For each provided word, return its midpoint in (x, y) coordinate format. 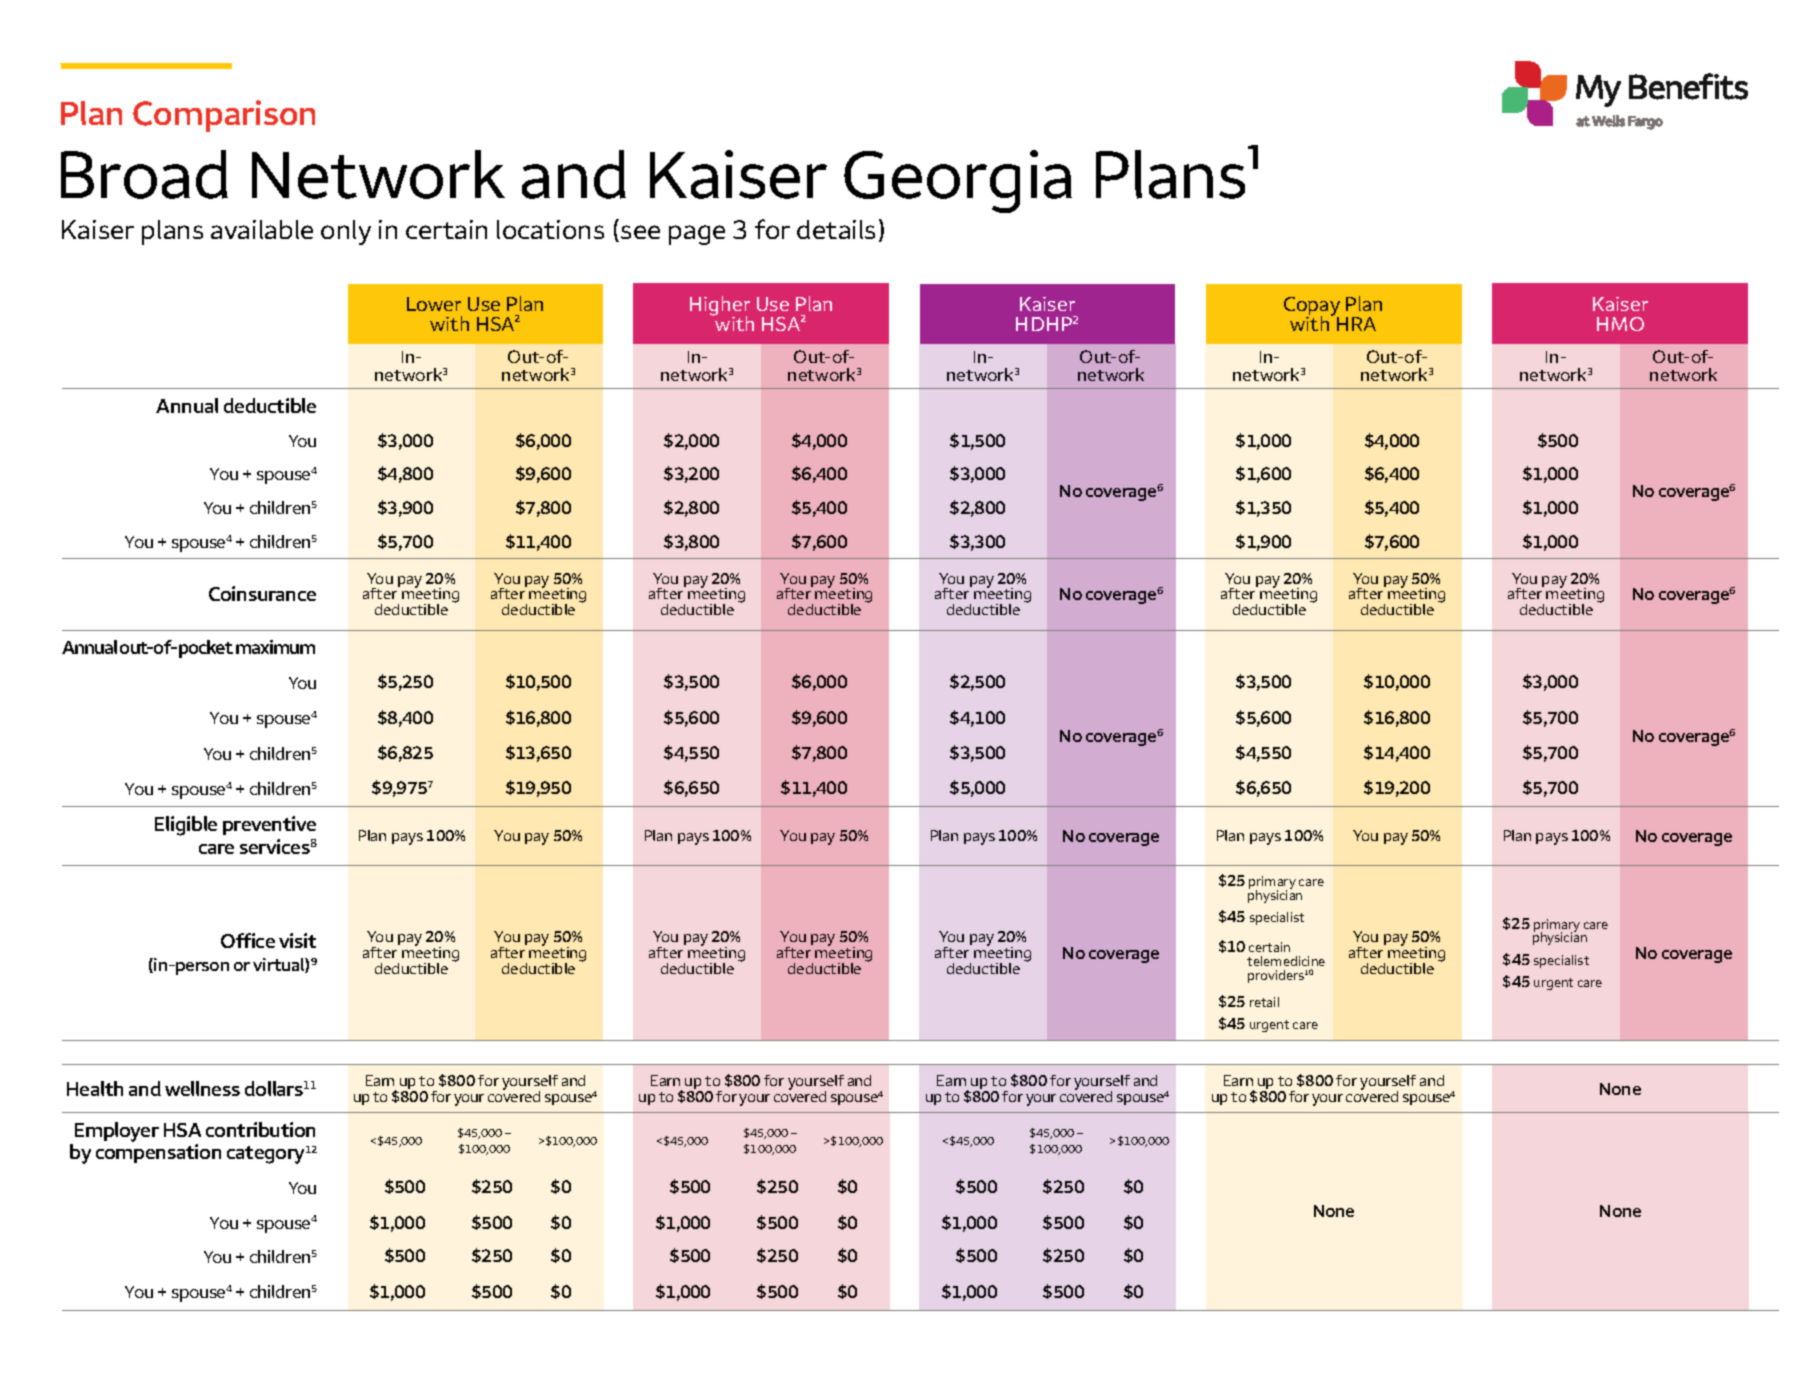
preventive (269, 825)
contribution (260, 1129)
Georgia (958, 181)
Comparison (224, 116)
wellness (202, 1088)
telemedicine (1286, 961)
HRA (1356, 324)
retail (1264, 1002)
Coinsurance (262, 593)
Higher (720, 307)
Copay (1312, 307)
